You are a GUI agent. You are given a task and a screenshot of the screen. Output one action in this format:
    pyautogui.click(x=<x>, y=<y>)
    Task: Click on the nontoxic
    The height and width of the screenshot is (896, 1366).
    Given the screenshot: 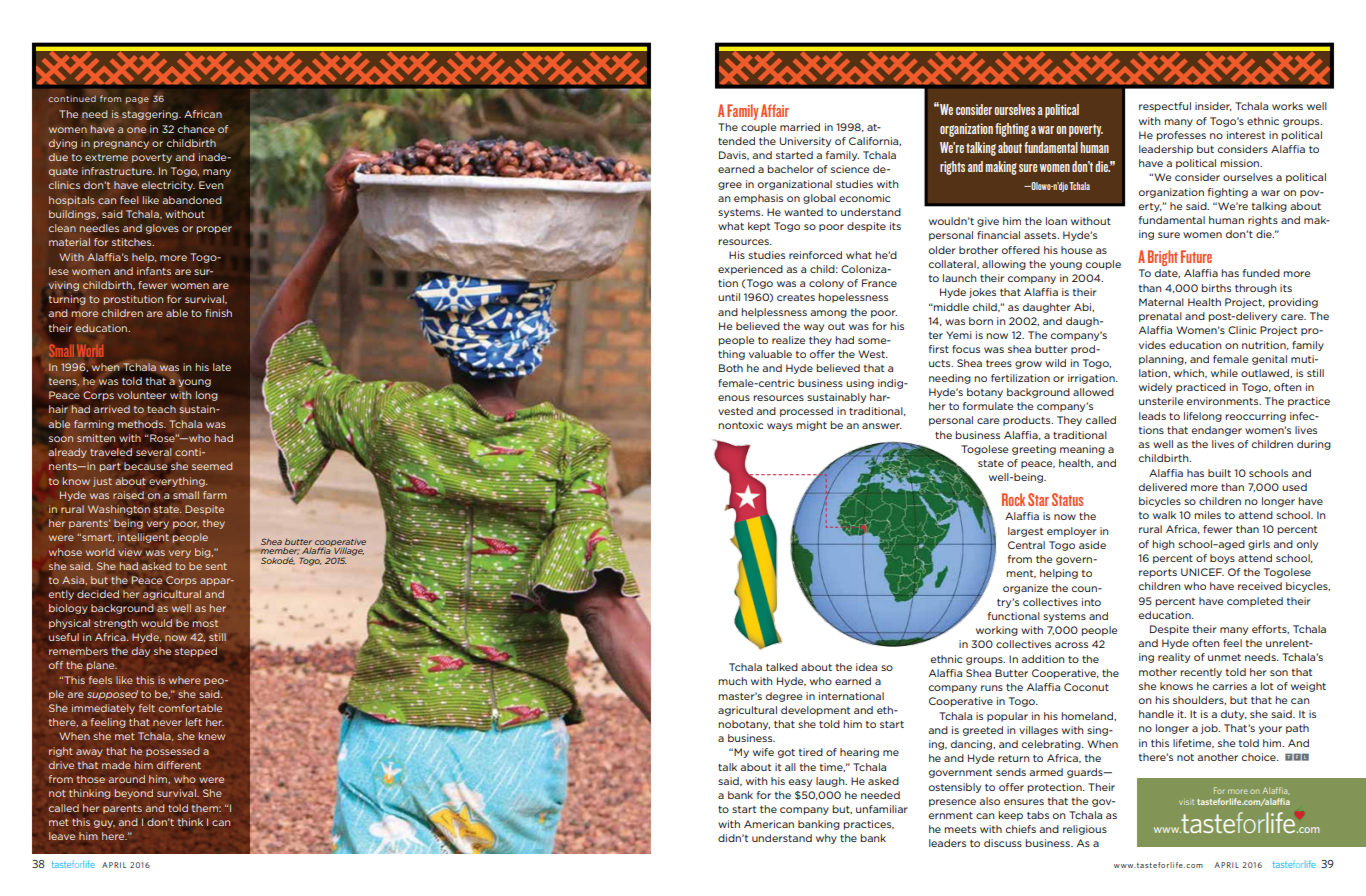 What is the action you would take?
    pyautogui.click(x=740, y=425)
